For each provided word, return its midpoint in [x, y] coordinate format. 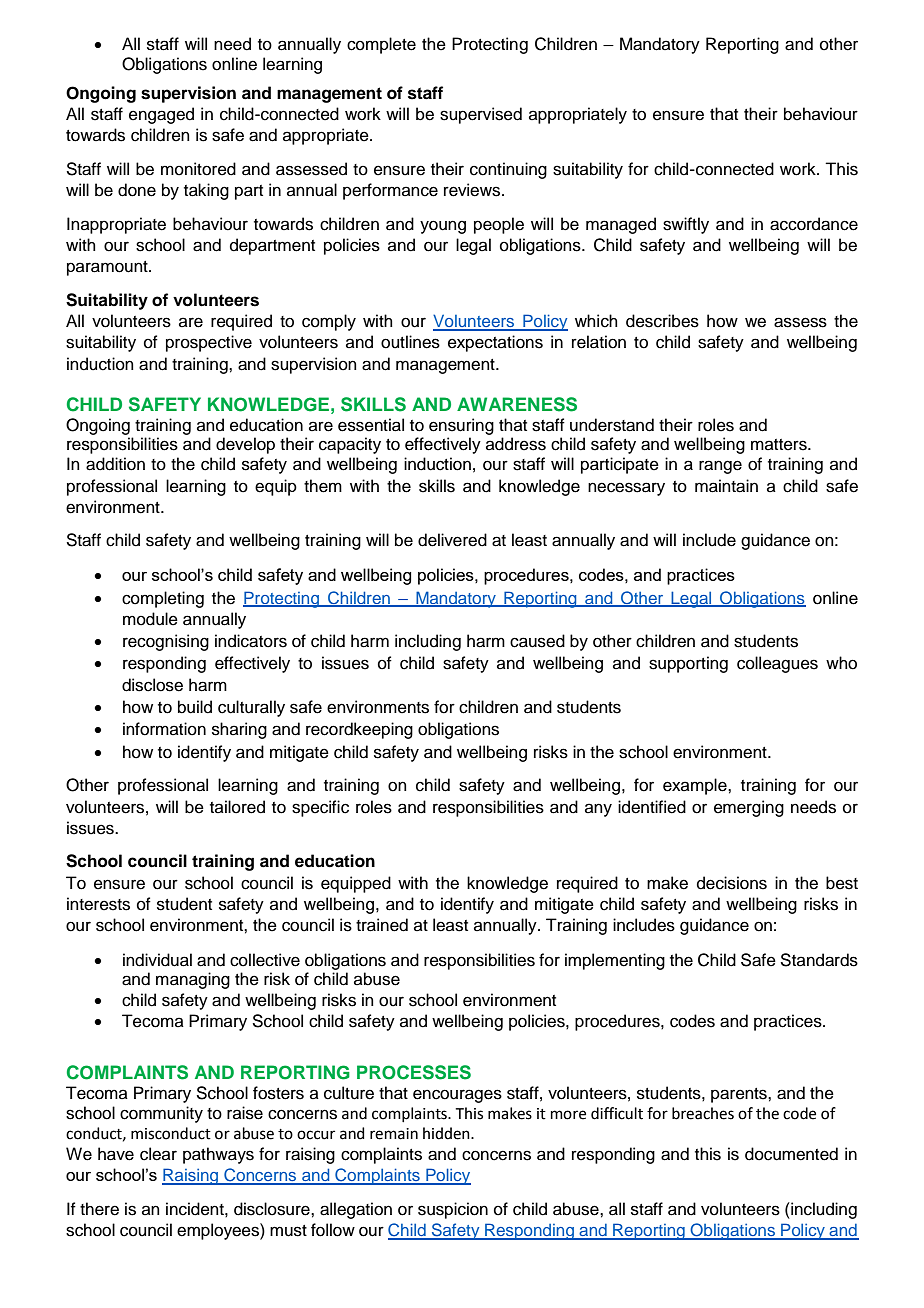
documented [791, 1154]
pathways [218, 1155]
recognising [166, 642]
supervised [481, 115]
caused [537, 641]
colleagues [777, 664]
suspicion [453, 1210]
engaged [161, 115]
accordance [814, 224]
